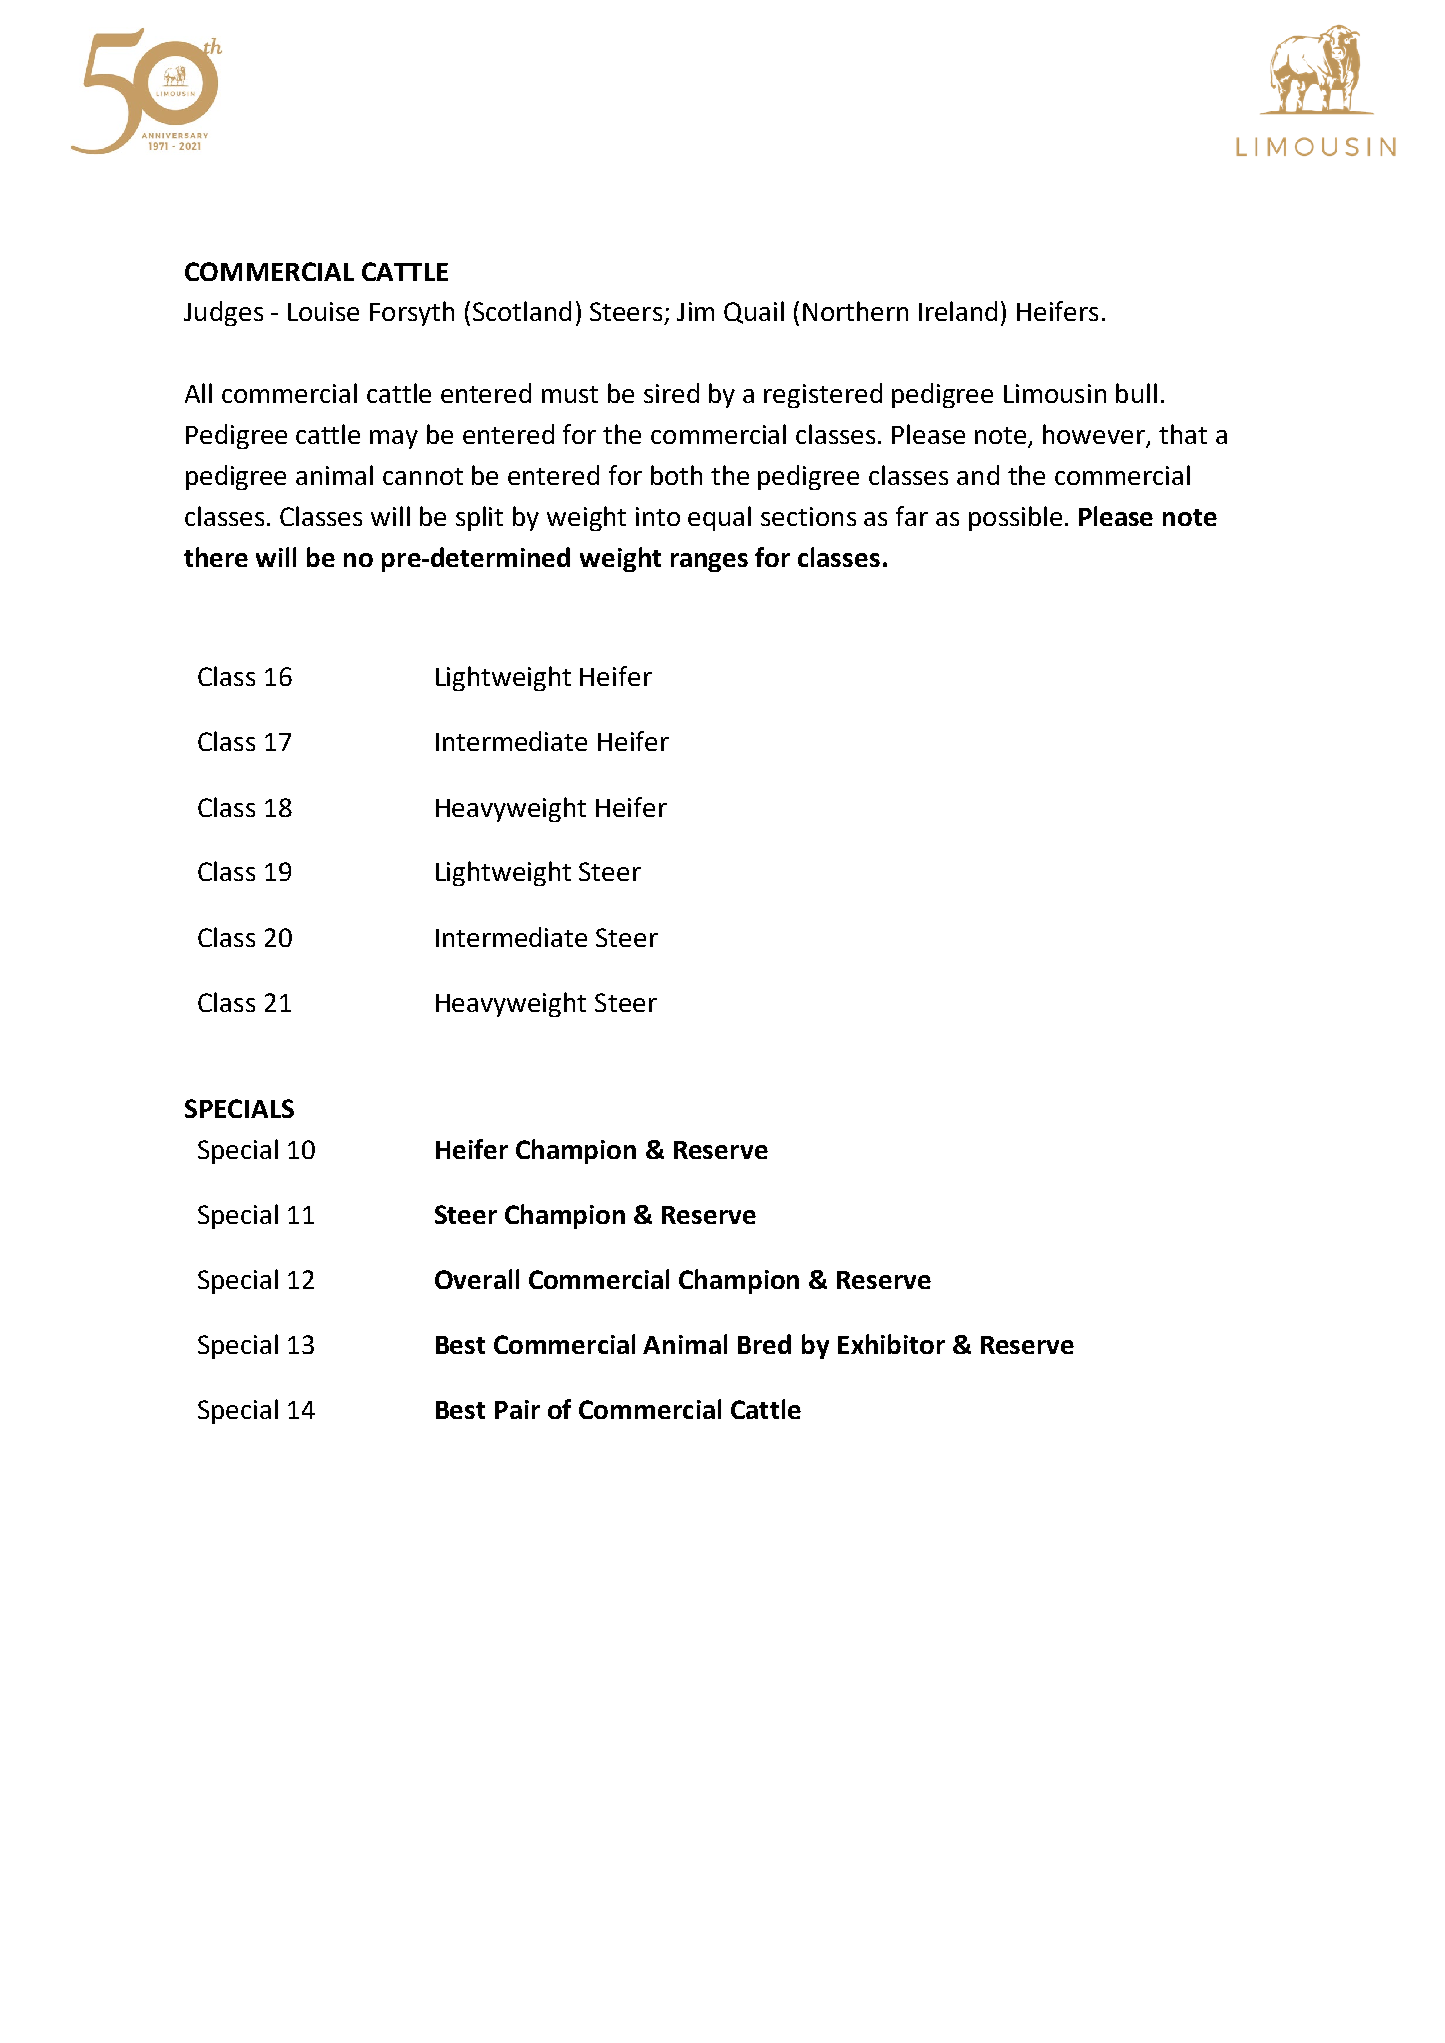  I want to click on split, so click(479, 518).
